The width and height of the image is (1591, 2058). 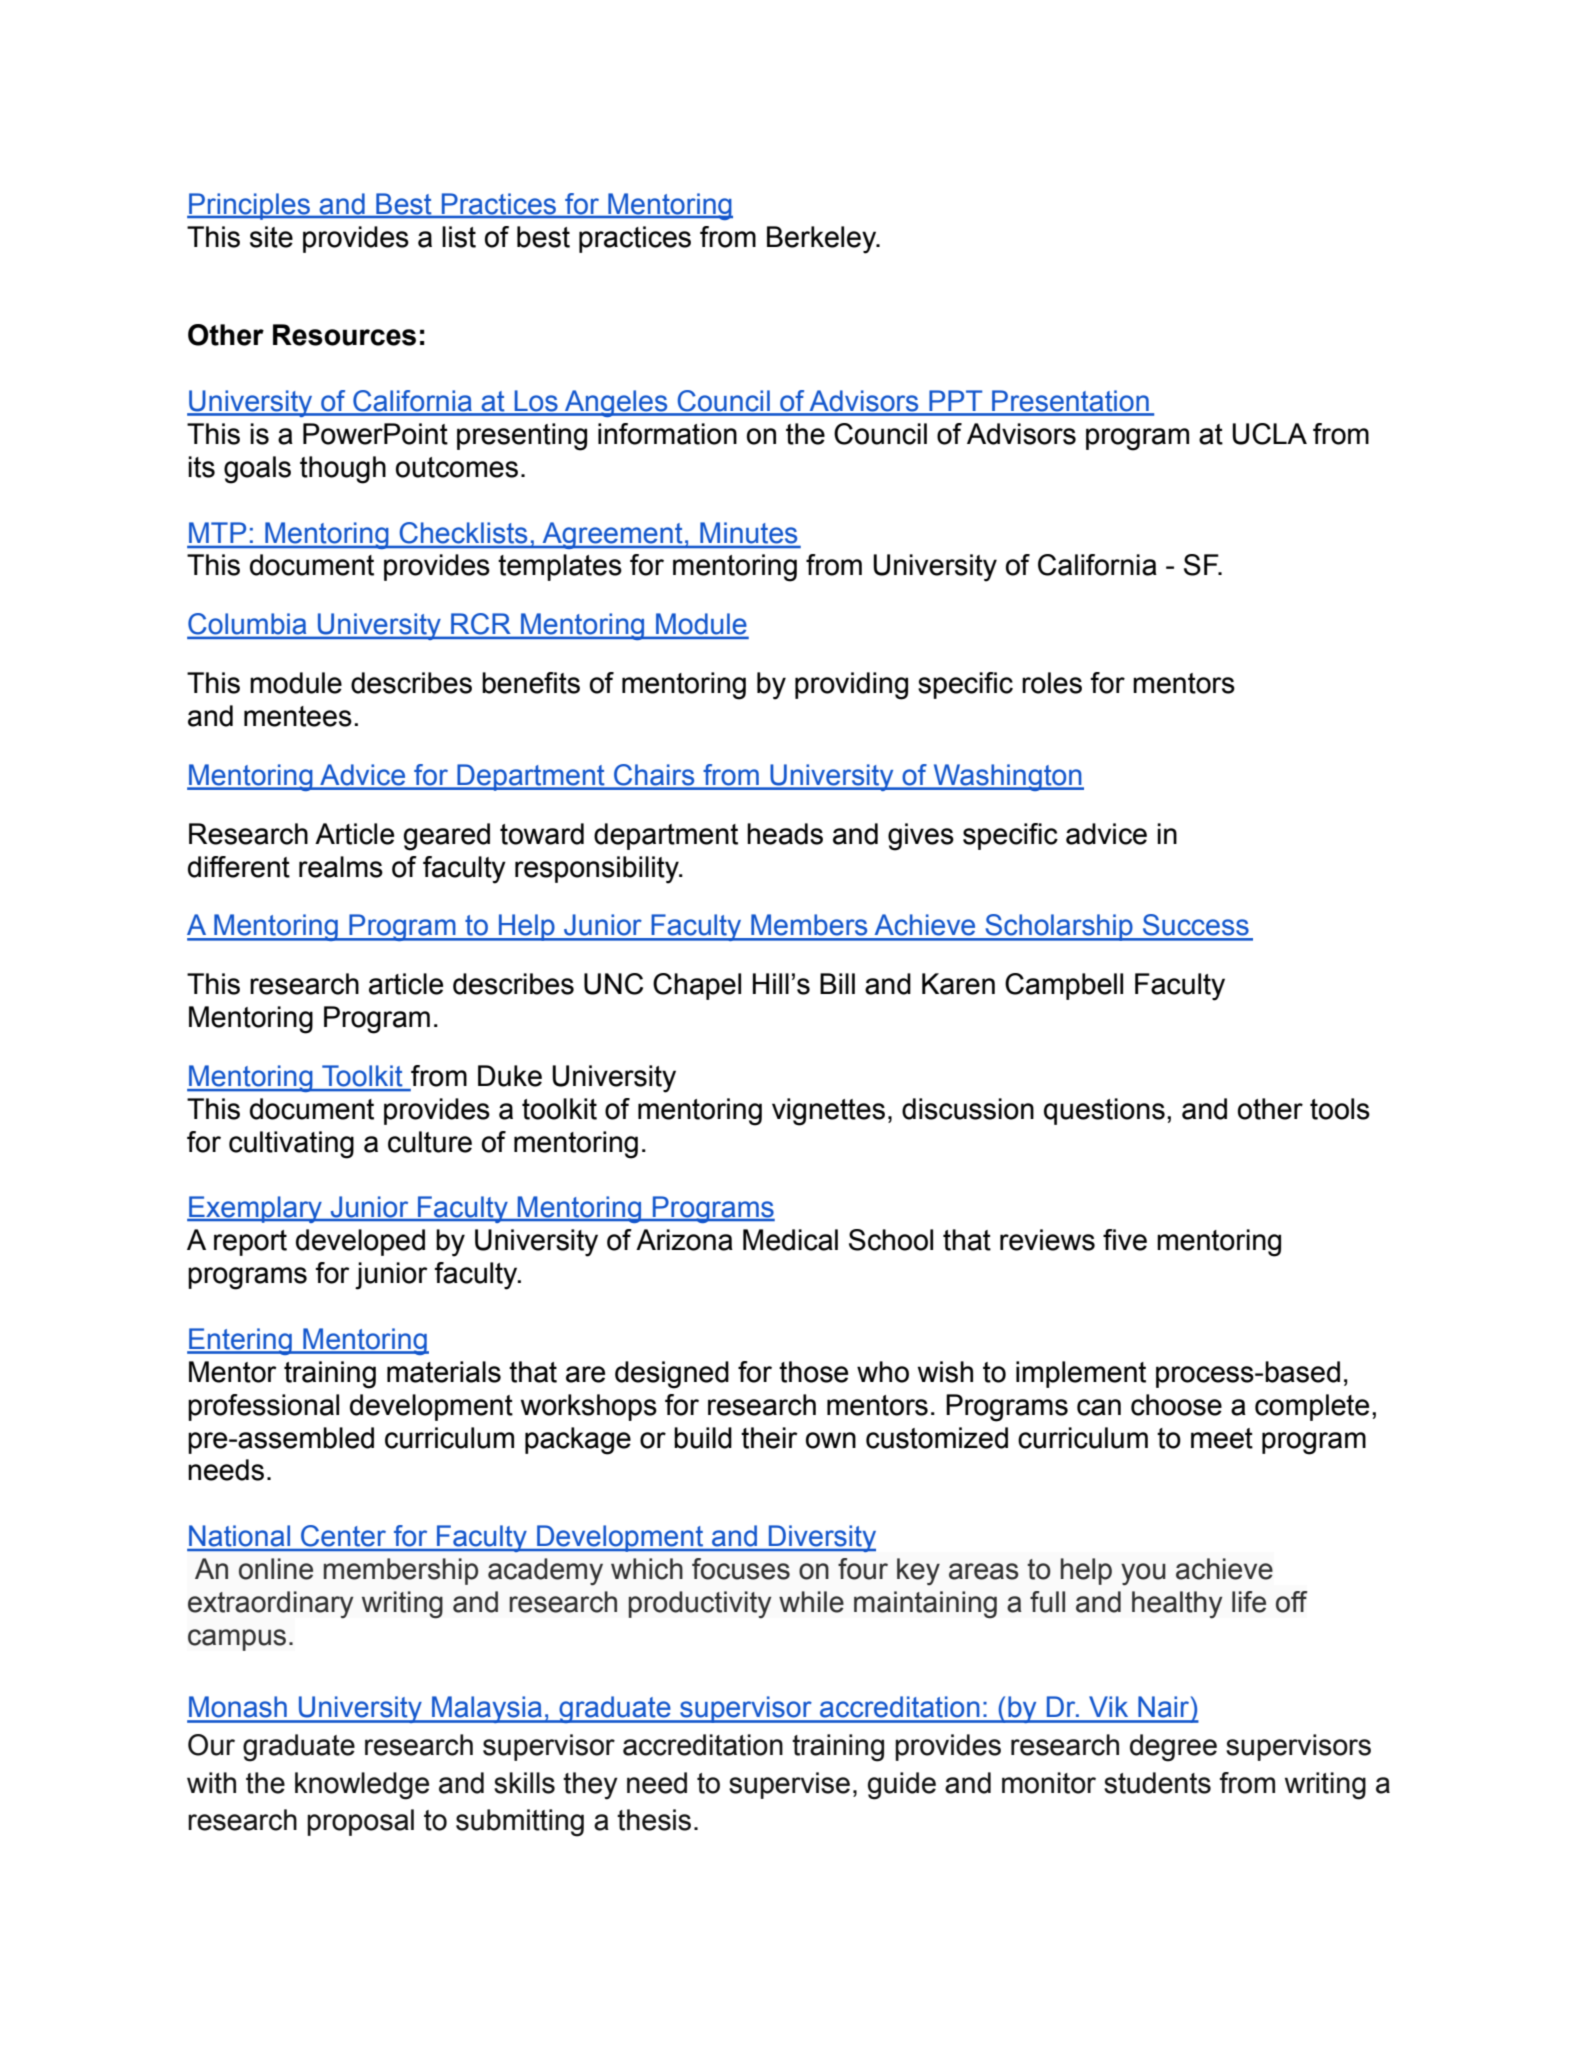 I want to click on degree, so click(x=1173, y=1748).
